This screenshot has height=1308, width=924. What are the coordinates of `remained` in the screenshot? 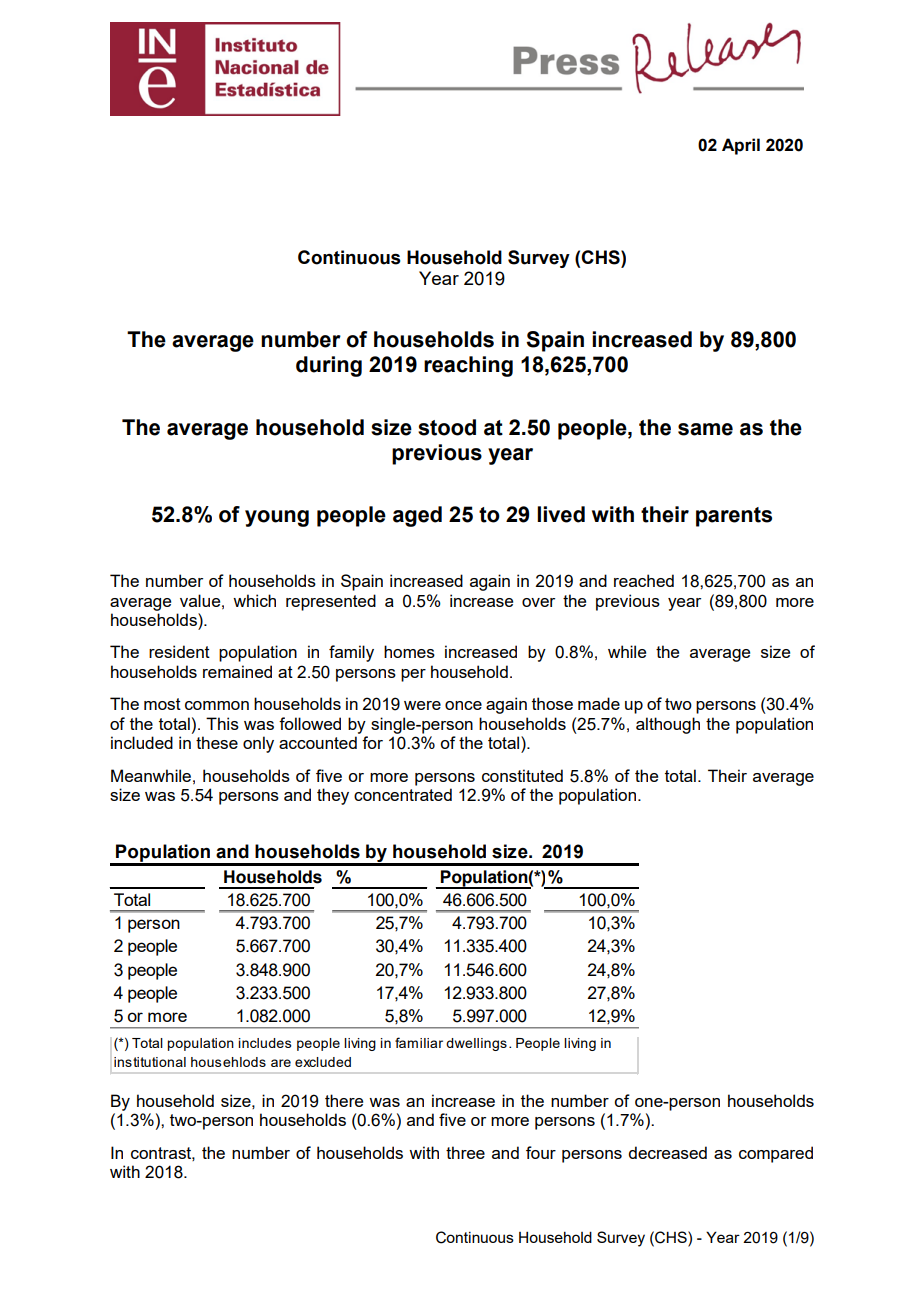 It's located at (237, 671).
